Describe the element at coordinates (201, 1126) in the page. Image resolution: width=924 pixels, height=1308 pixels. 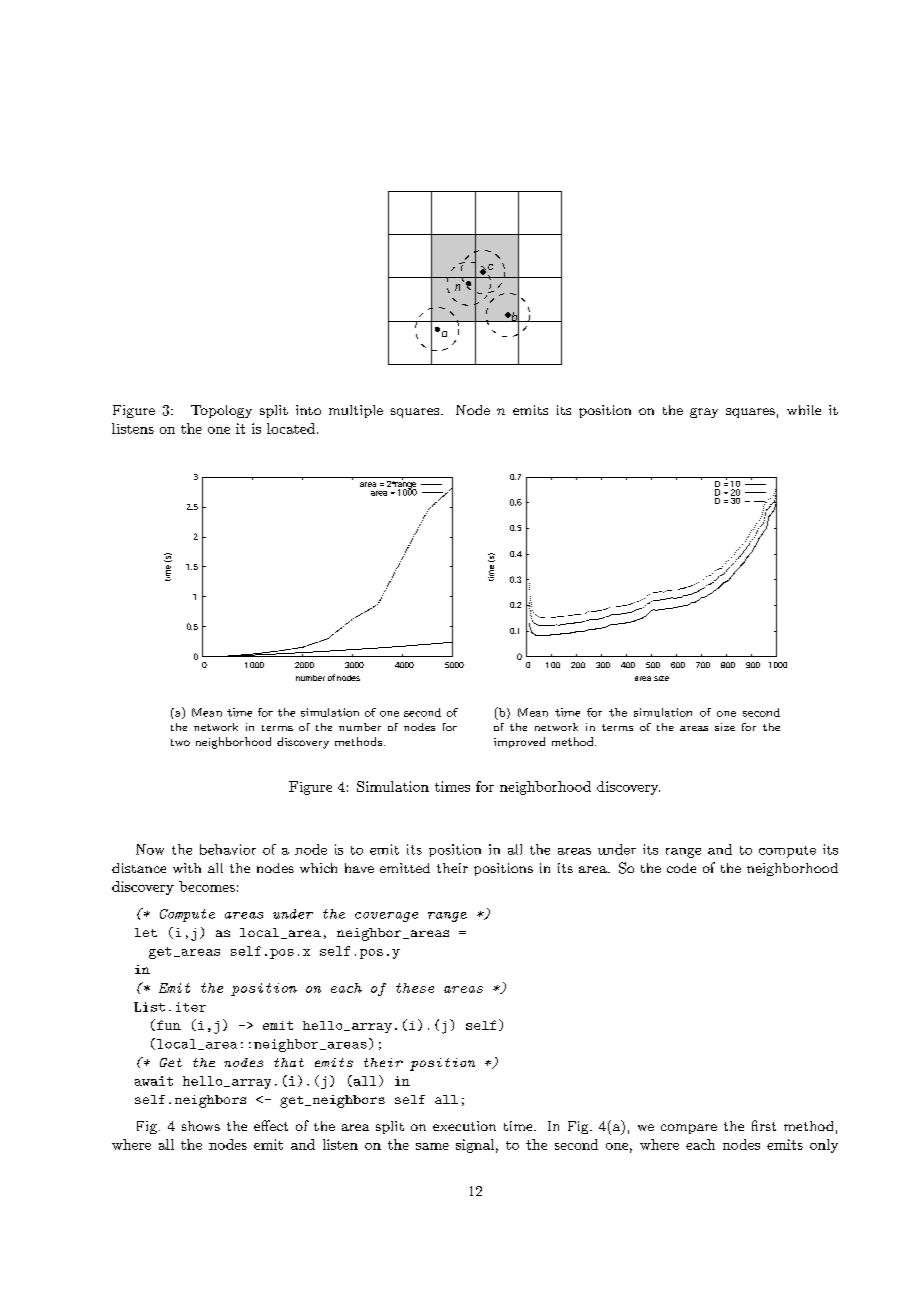
I see `shows` at that location.
